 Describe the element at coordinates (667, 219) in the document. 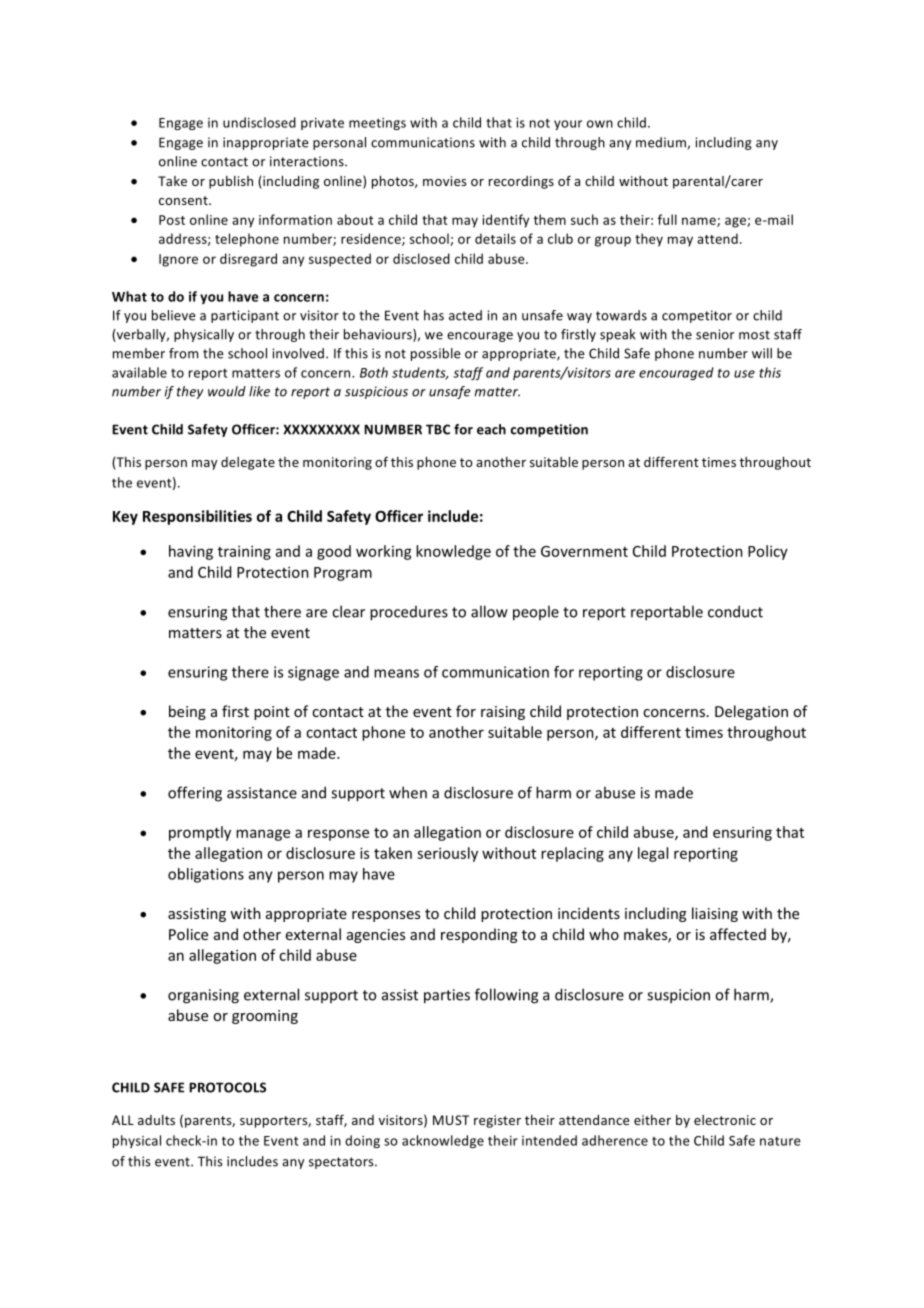

I see `full` at that location.
